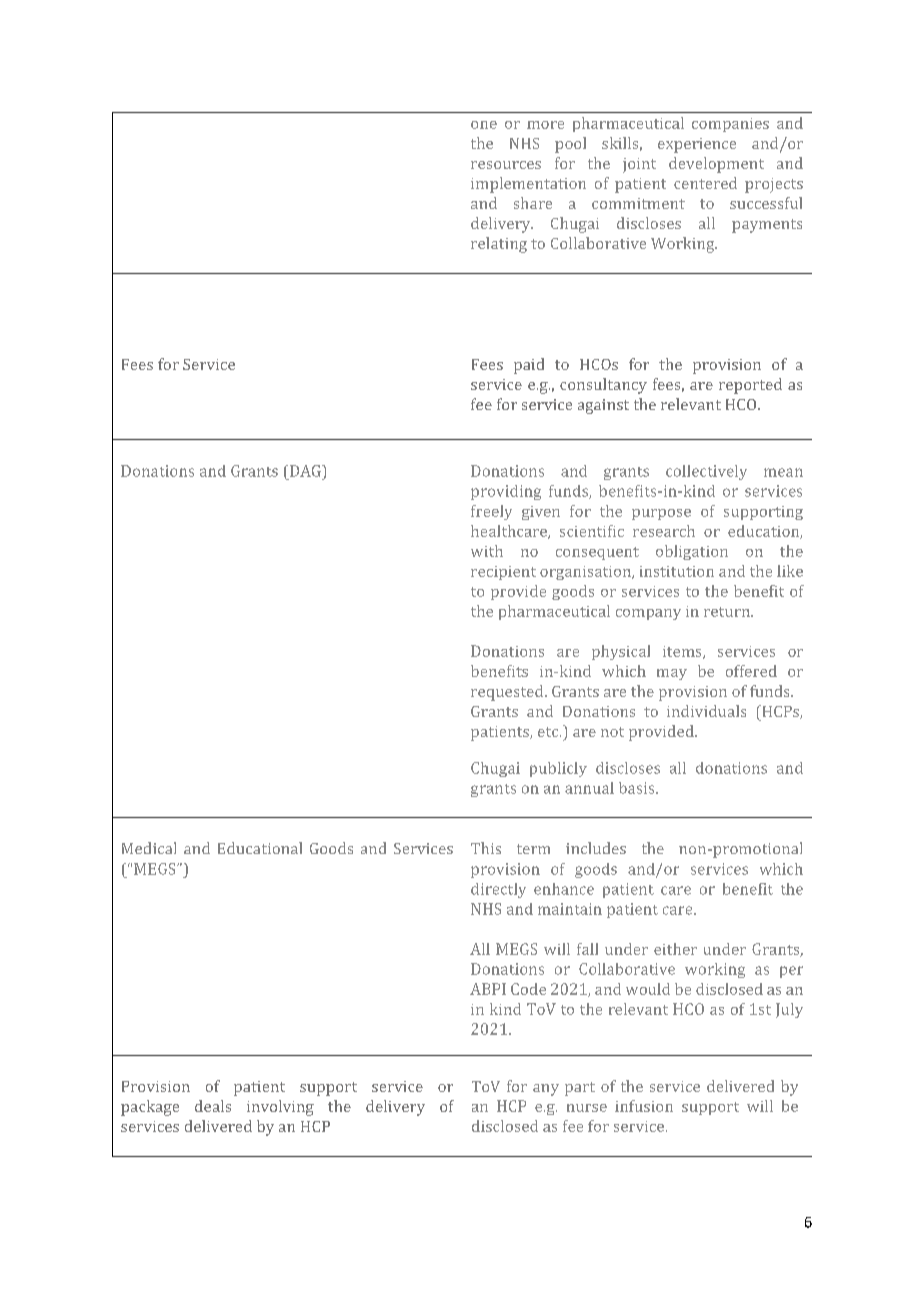 This screenshot has height=1308, width=924. What do you see at coordinates (503, 573) in the screenshot?
I see `recipient` at bounding box center [503, 573].
